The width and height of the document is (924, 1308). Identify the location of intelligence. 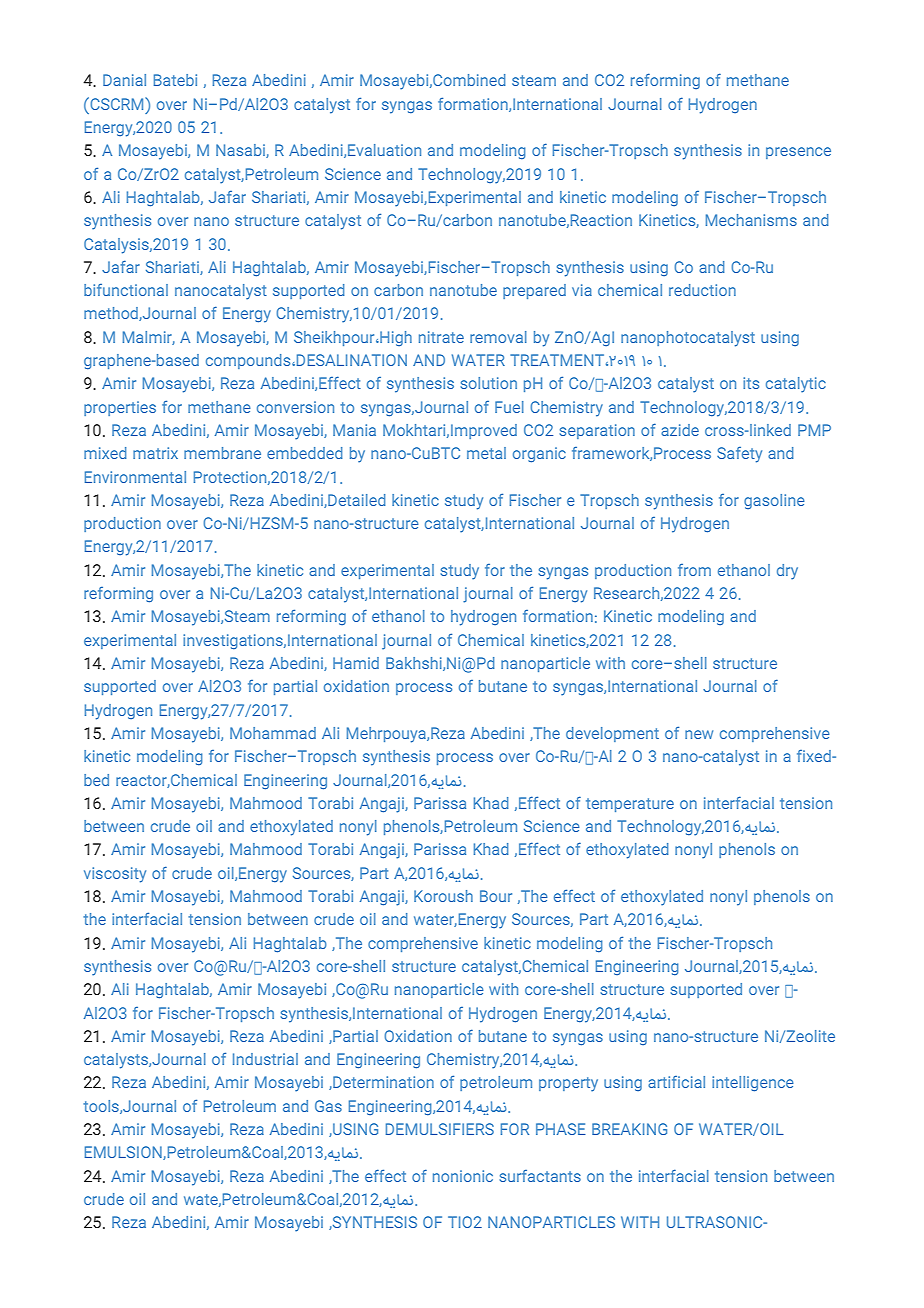
(753, 1083).
